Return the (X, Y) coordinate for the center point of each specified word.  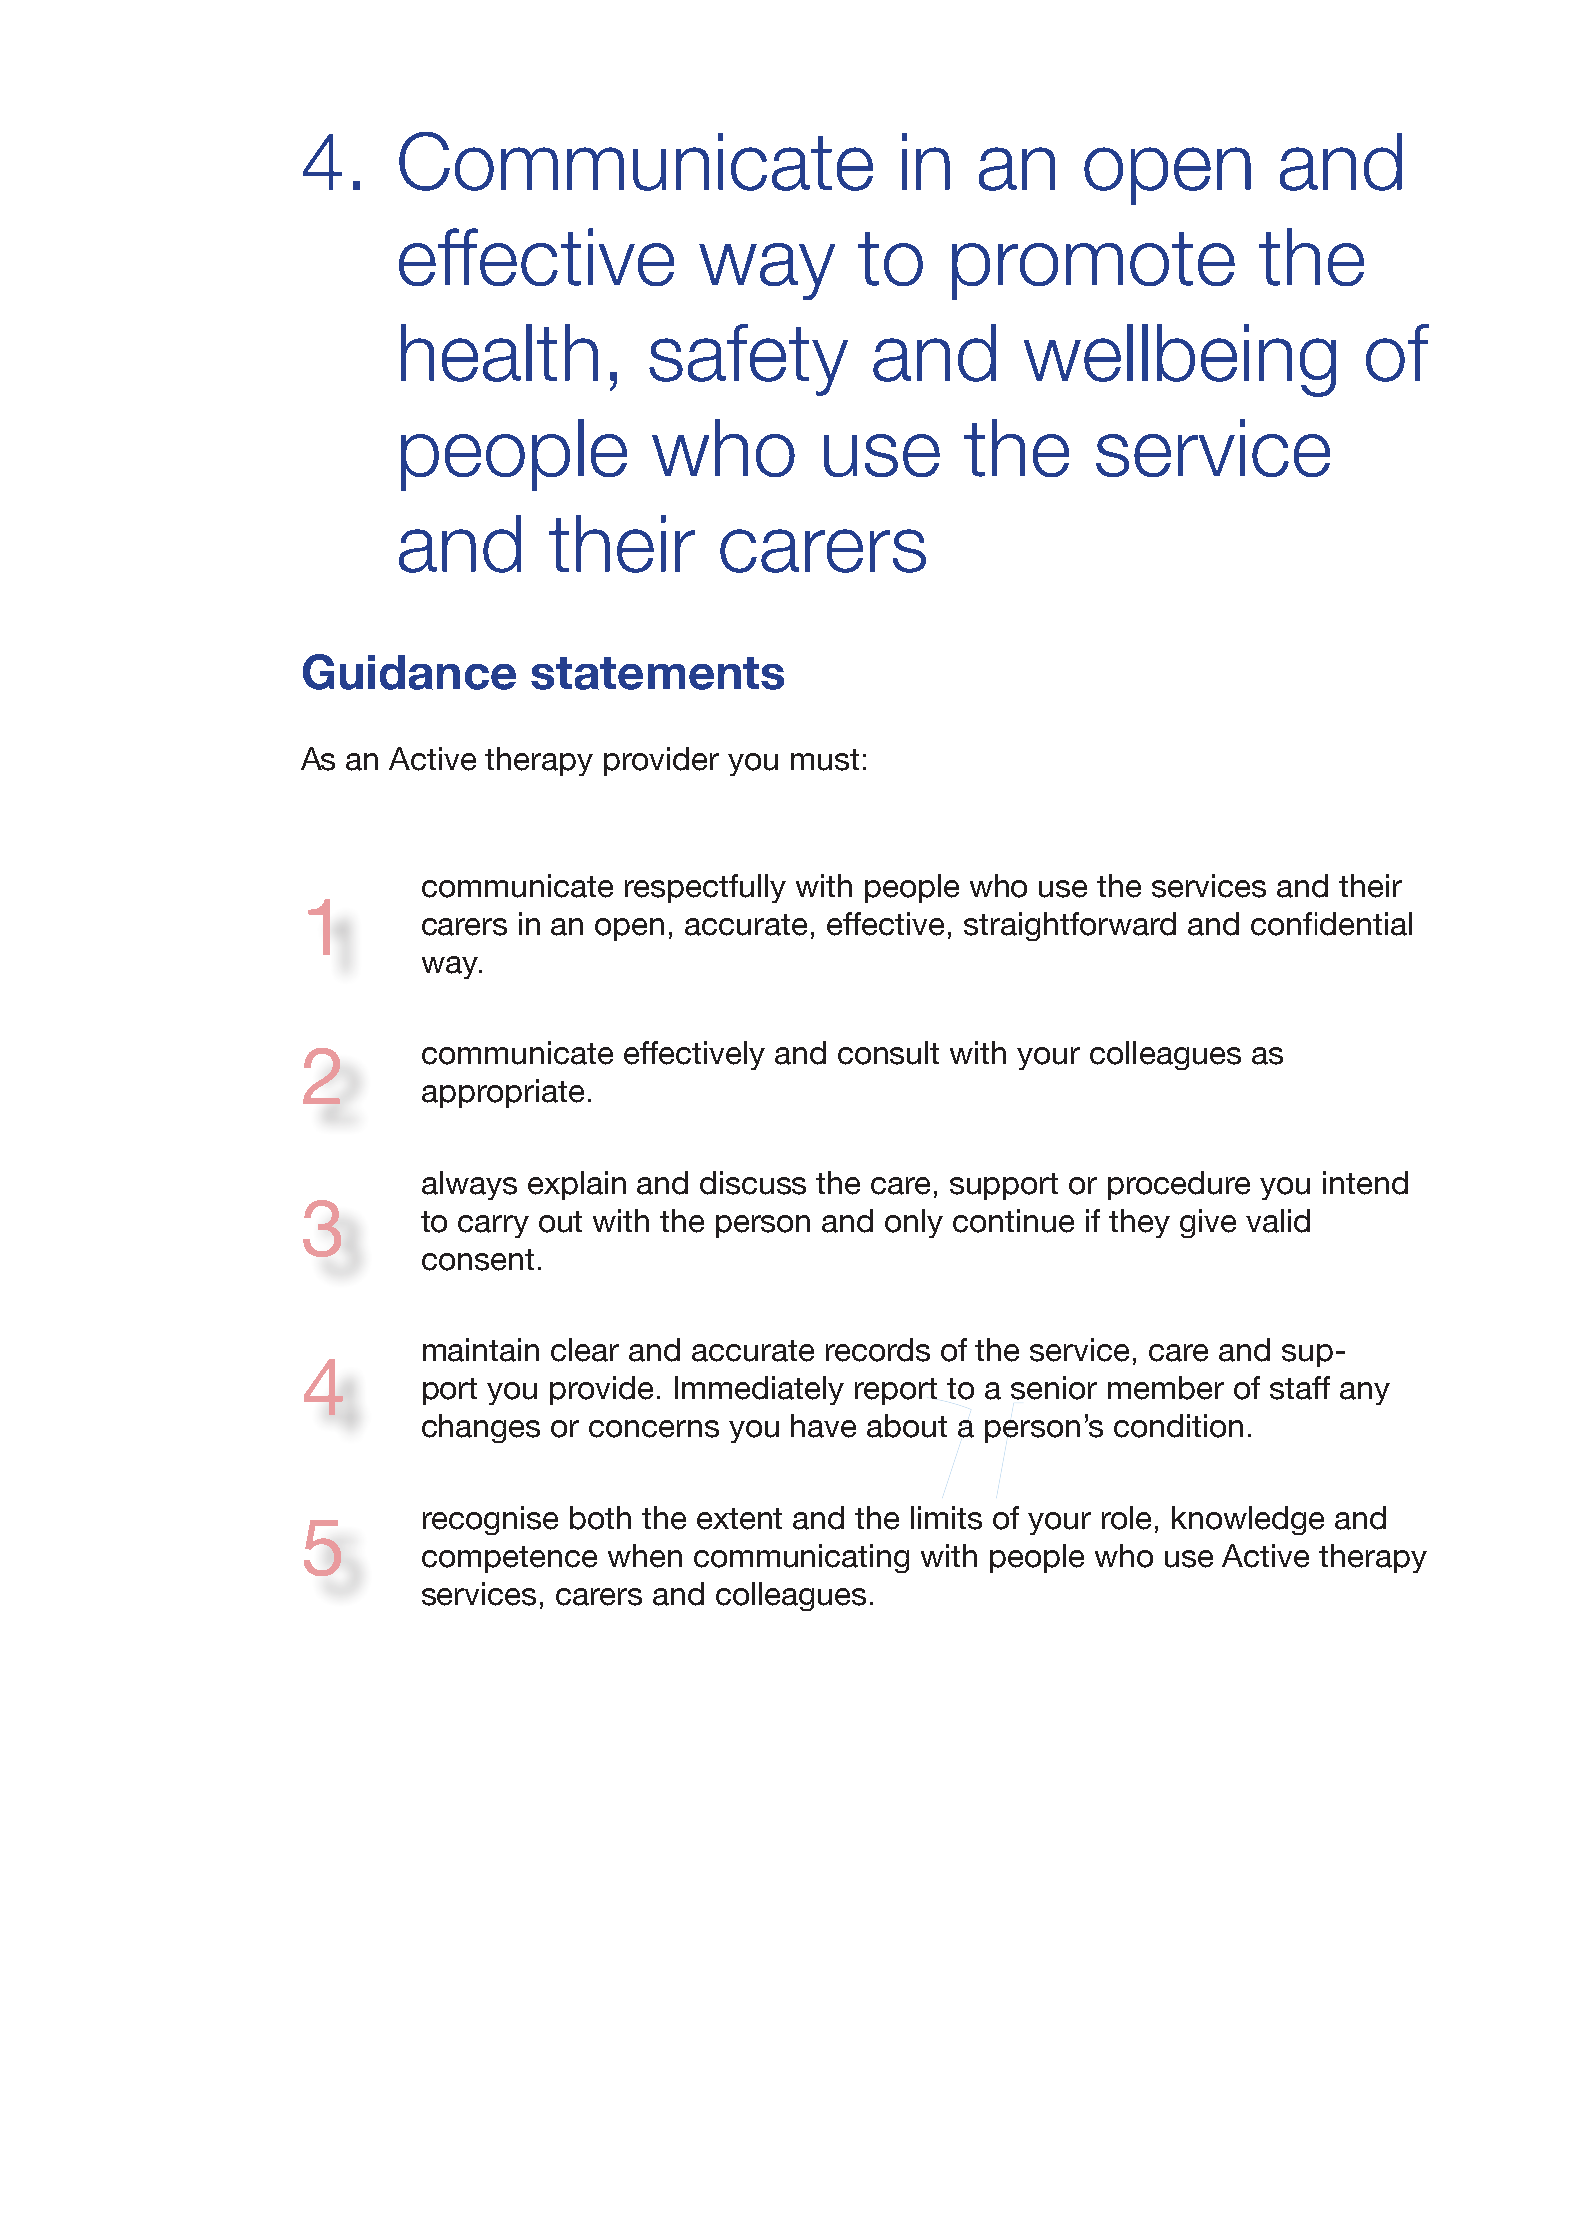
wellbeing (1180, 360)
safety (748, 360)
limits (946, 1518)
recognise (490, 1520)
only (914, 1223)
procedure (1179, 1185)
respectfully (705, 888)
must (825, 760)
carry (493, 1226)
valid (1278, 1221)
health (499, 353)
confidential (1331, 924)
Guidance (409, 672)
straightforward (1070, 926)
